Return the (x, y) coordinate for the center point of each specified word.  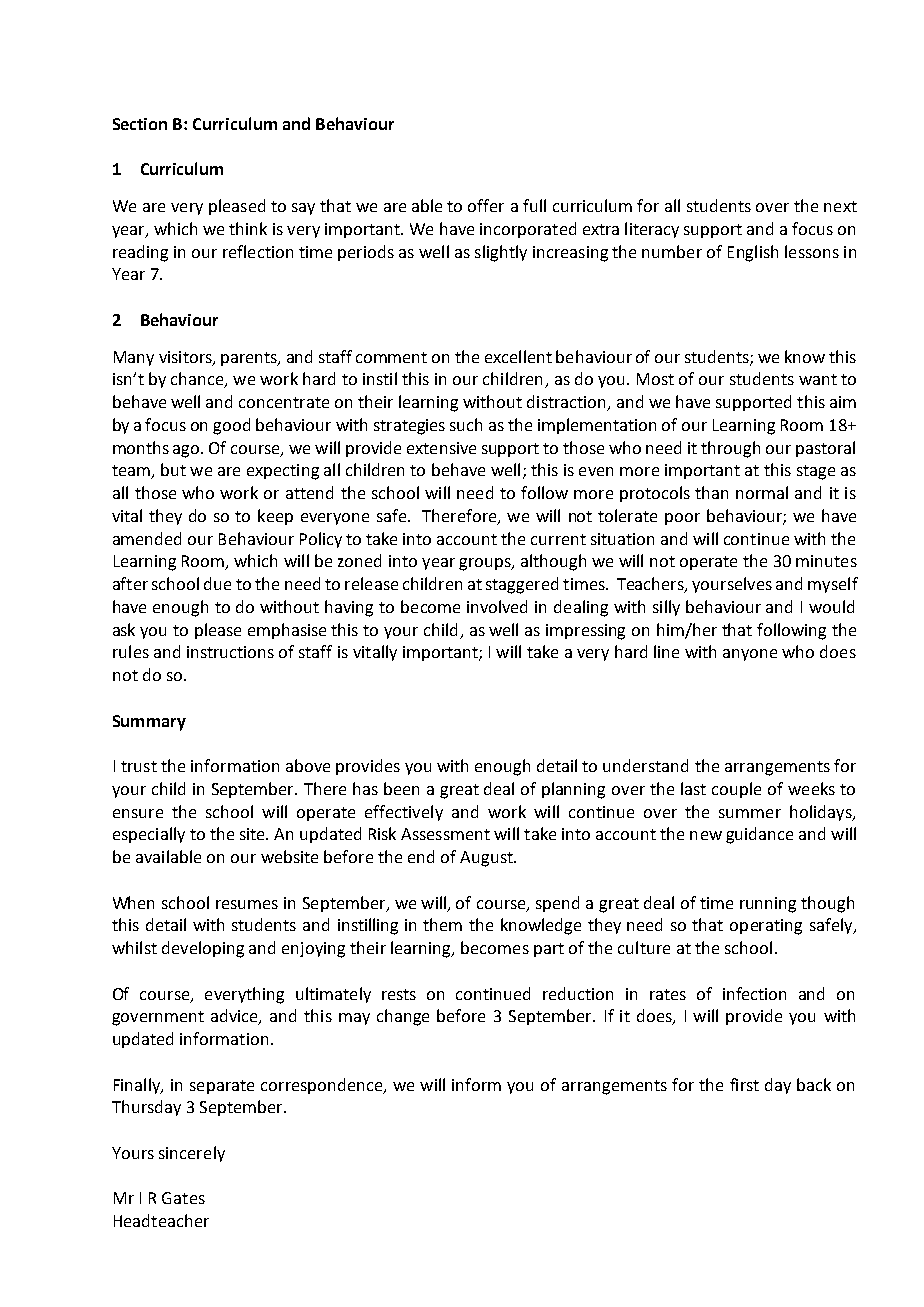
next (840, 206)
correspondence (323, 1086)
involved (497, 606)
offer (486, 205)
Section (140, 124)
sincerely (192, 1154)
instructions (230, 652)
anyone (750, 655)
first (744, 1084)
